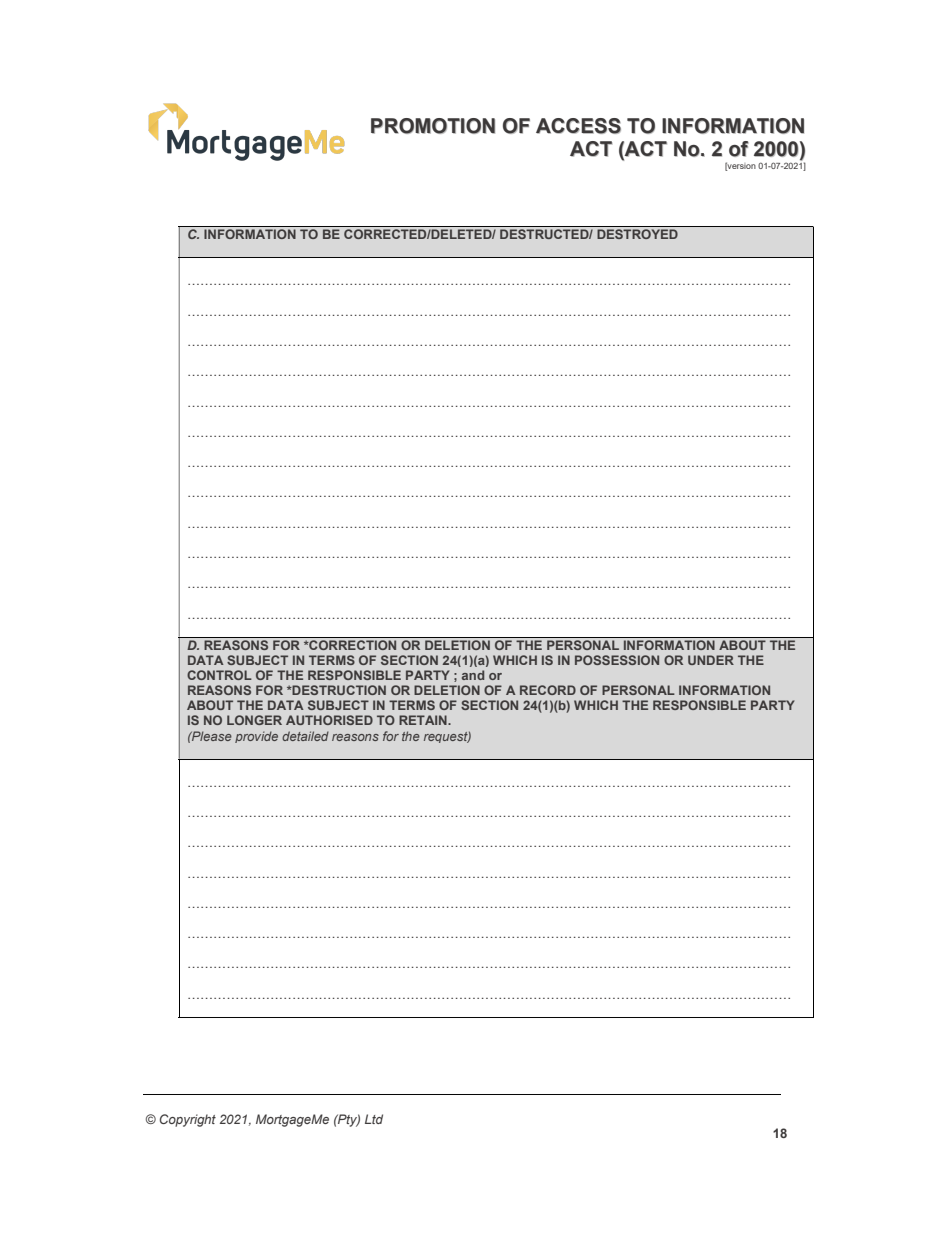  What do you see at coordinates (305, 736) in the screenshot?
I see `detailed` at bounding box center [305, 736].
